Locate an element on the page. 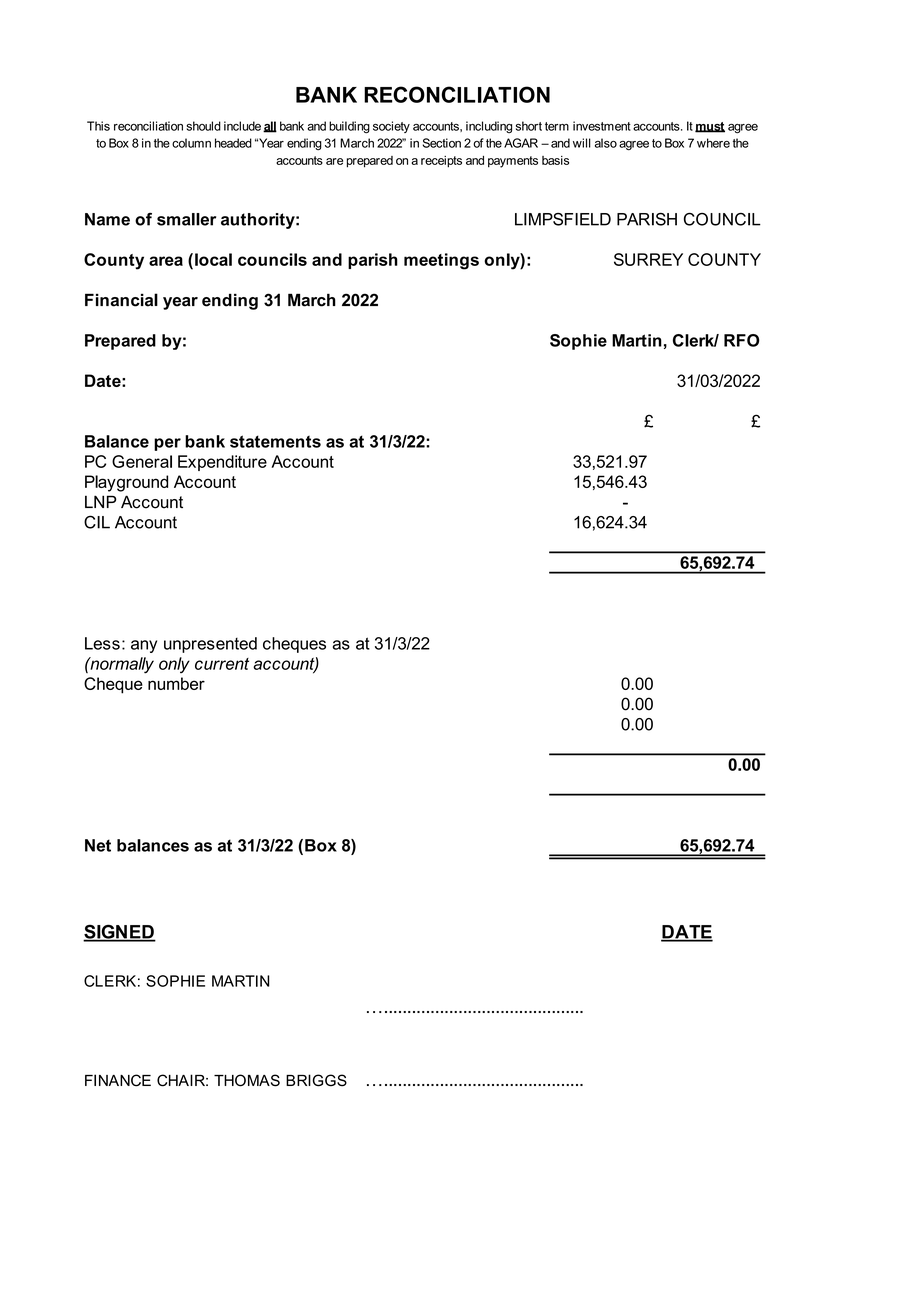 The height and width of the page is (1308, 924). FINANCE is located at coordinates (118, 1080).
